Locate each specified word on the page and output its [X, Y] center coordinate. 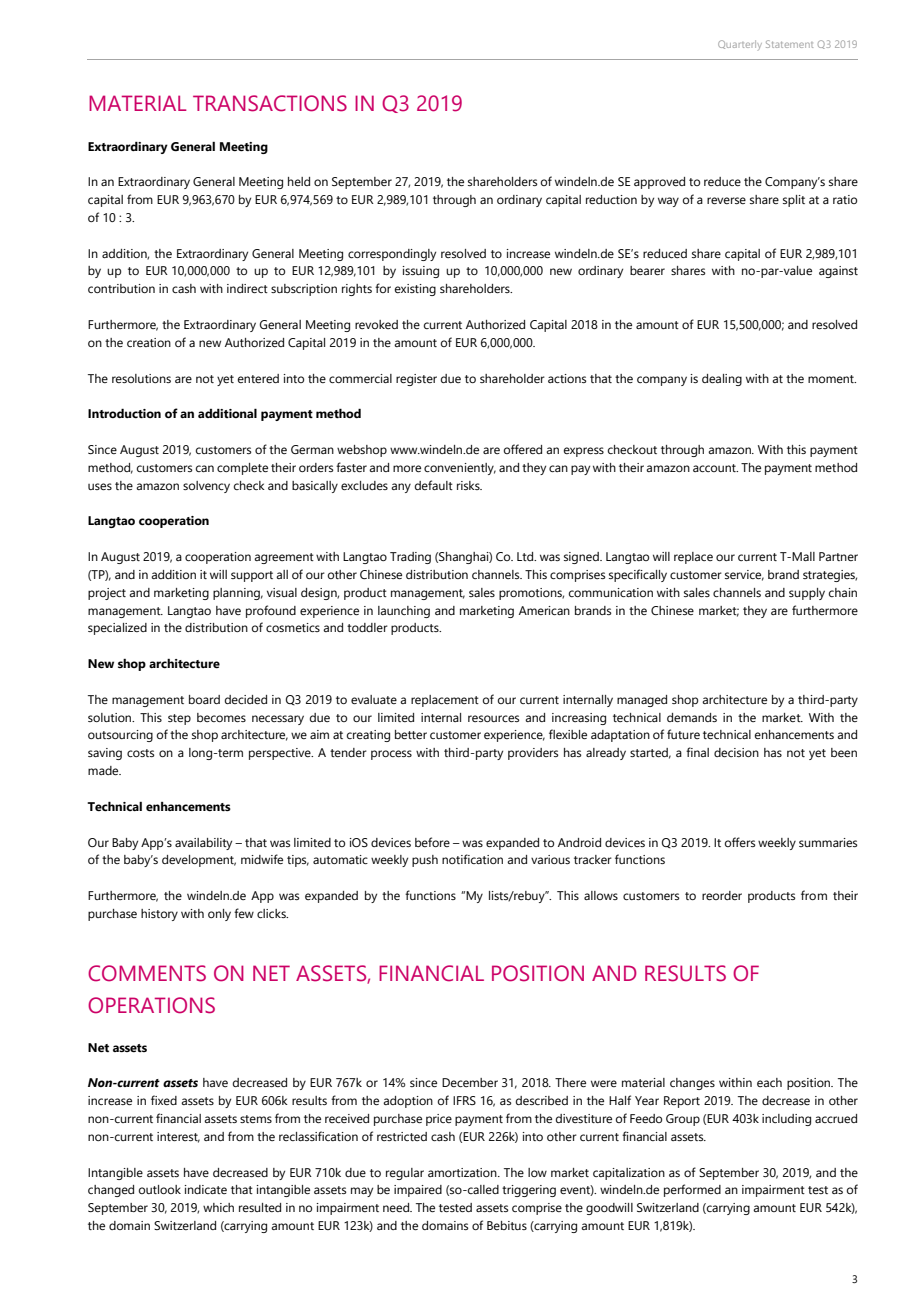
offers [740, 842]
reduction [611, 199]
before [432, 842]
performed [692, 1190]
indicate [206, 1189]
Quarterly [740, 45]
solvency [206, 487]
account [715, 468]
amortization [463, 1172]
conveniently [460, 469]
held [299, 181]
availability [203, 844]
